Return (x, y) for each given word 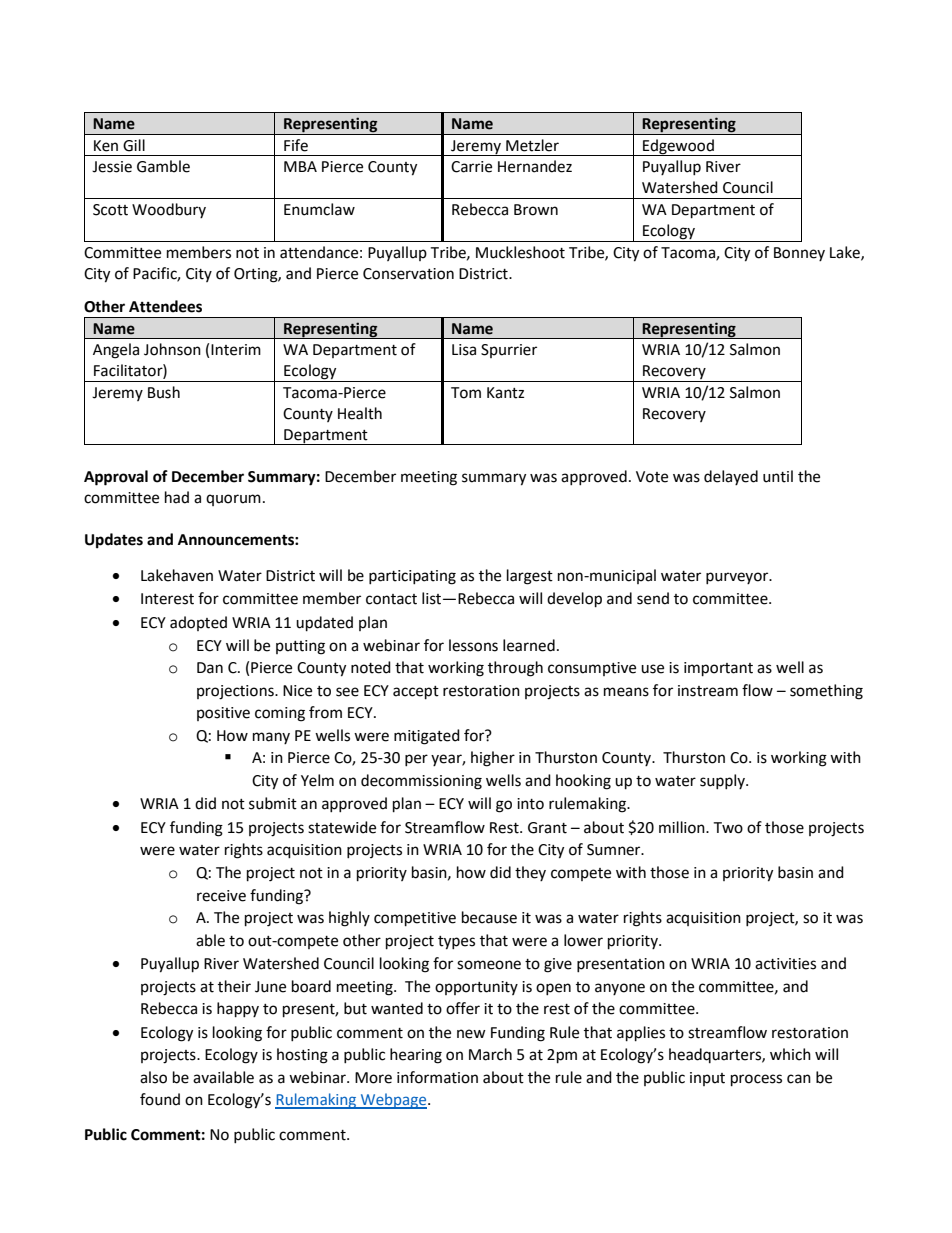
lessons (473, 645)
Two (728, 828)
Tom (466, 393)
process (756, 1080)
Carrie (471, 167)
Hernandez (535, 166)
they (530, 873)
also (153, 1077)
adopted (198, 623)
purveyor (738, 578)
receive (221, 896)
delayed (731, 477)
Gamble (163, 166)
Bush (164, 392)
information (437, 1077)
